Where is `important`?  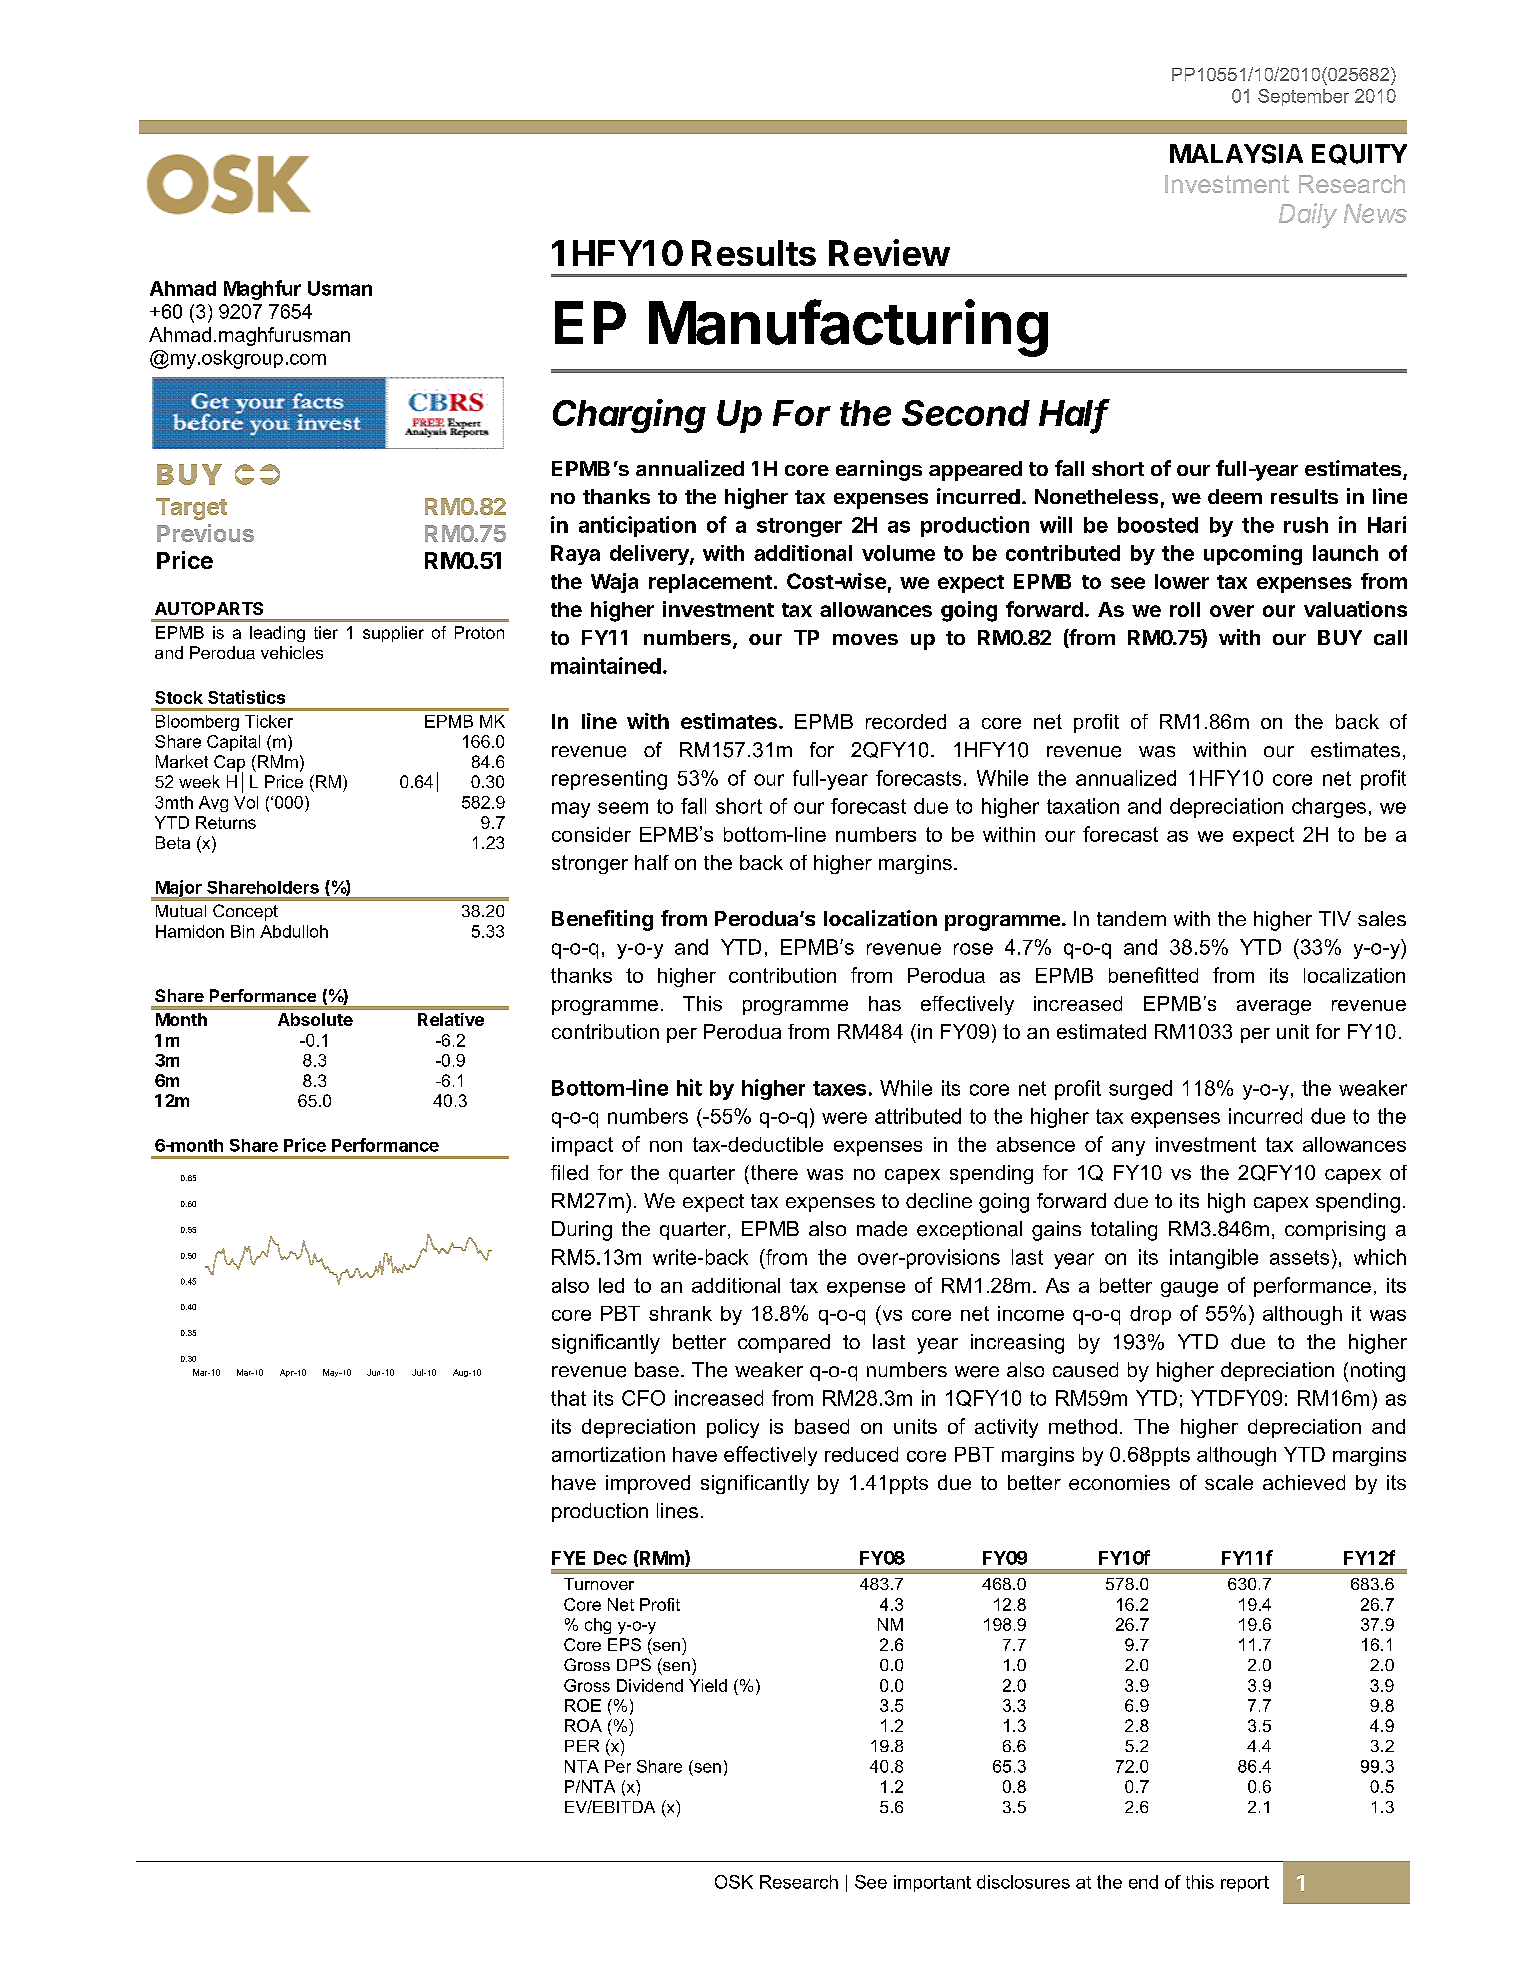
important is located at coordinates (932, 1883).
